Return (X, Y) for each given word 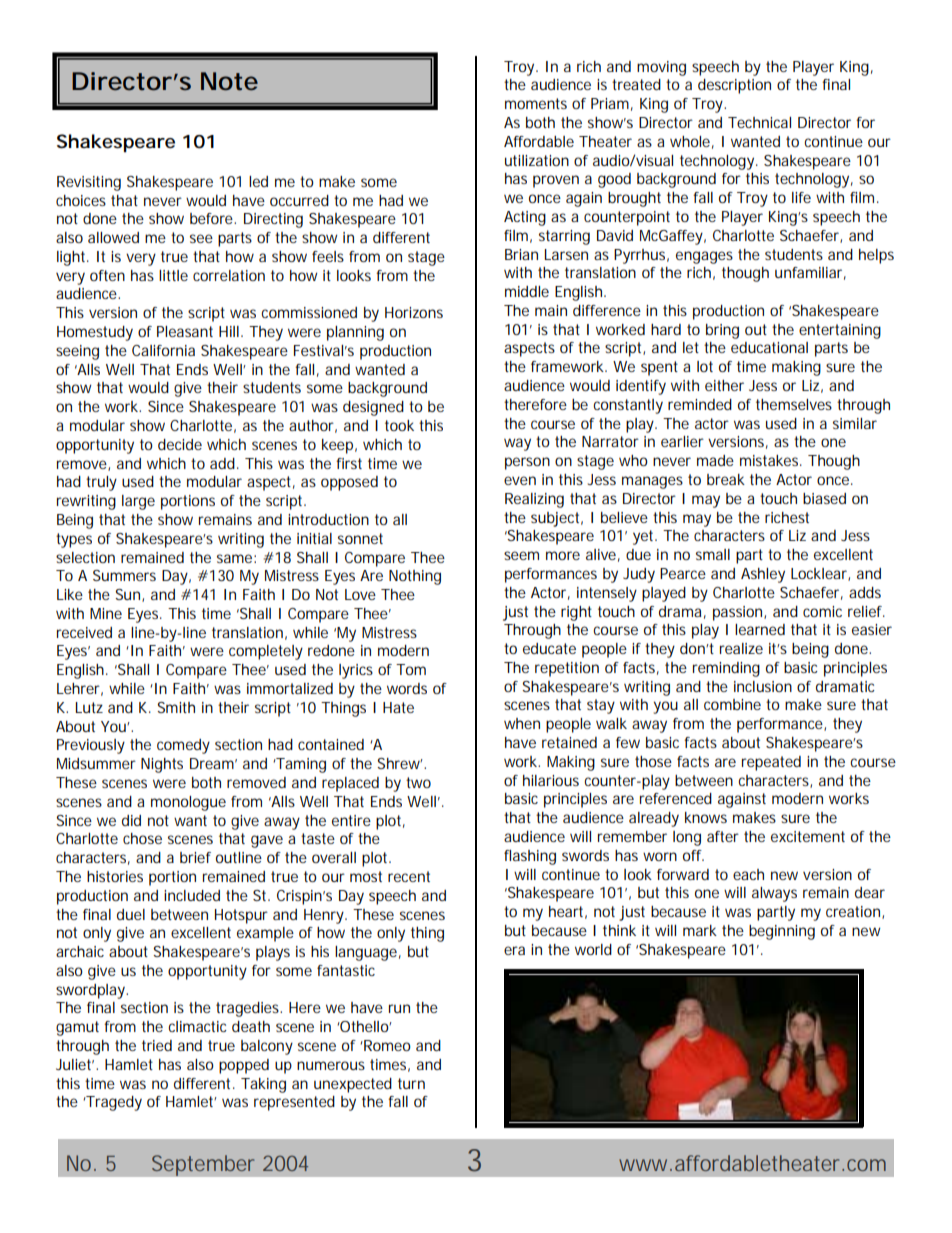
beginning (782, 932)
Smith (176, 707)
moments (536, 103)
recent (409, 876)
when (522, 723)
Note (229, 81)
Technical (759, 122)
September (203, 1165)
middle (527, 291)
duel (131, 914)
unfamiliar (810, 273)
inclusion (763, 686)
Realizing (534, 500)
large (138, 502)
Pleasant (185, 331)
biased (824, 498)
